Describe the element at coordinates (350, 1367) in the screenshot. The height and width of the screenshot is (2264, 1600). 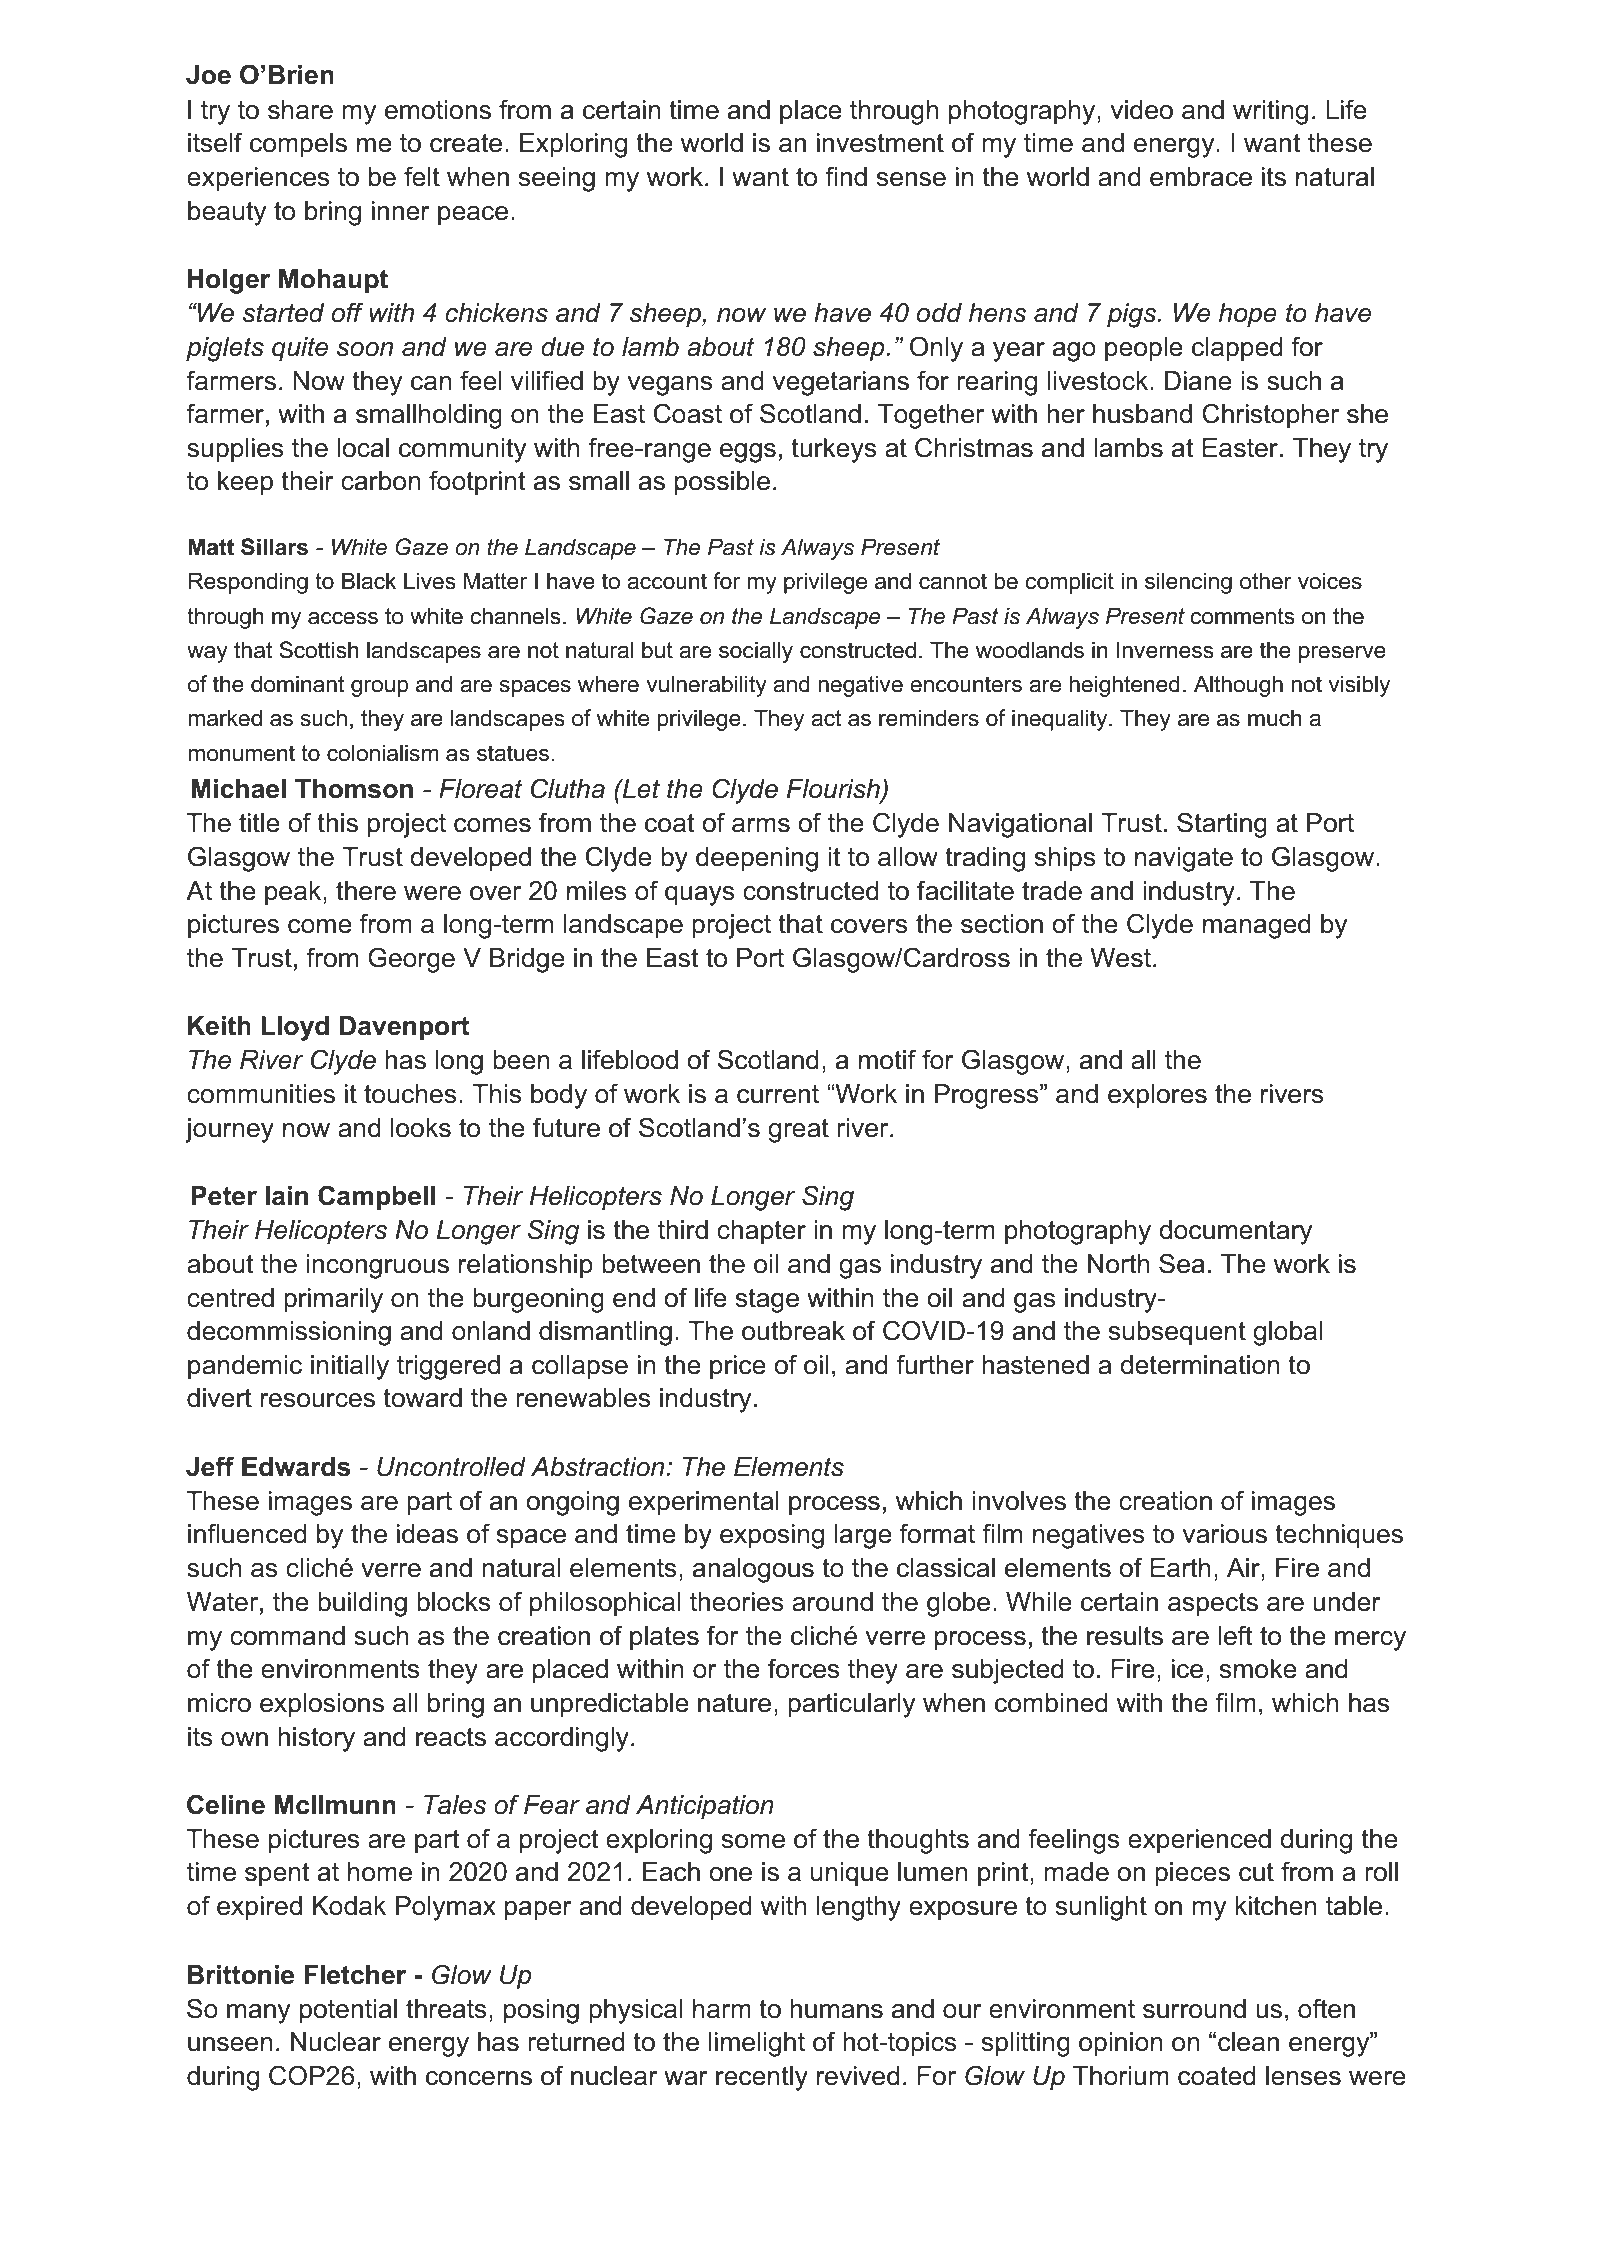
I see `initially` at that location.
